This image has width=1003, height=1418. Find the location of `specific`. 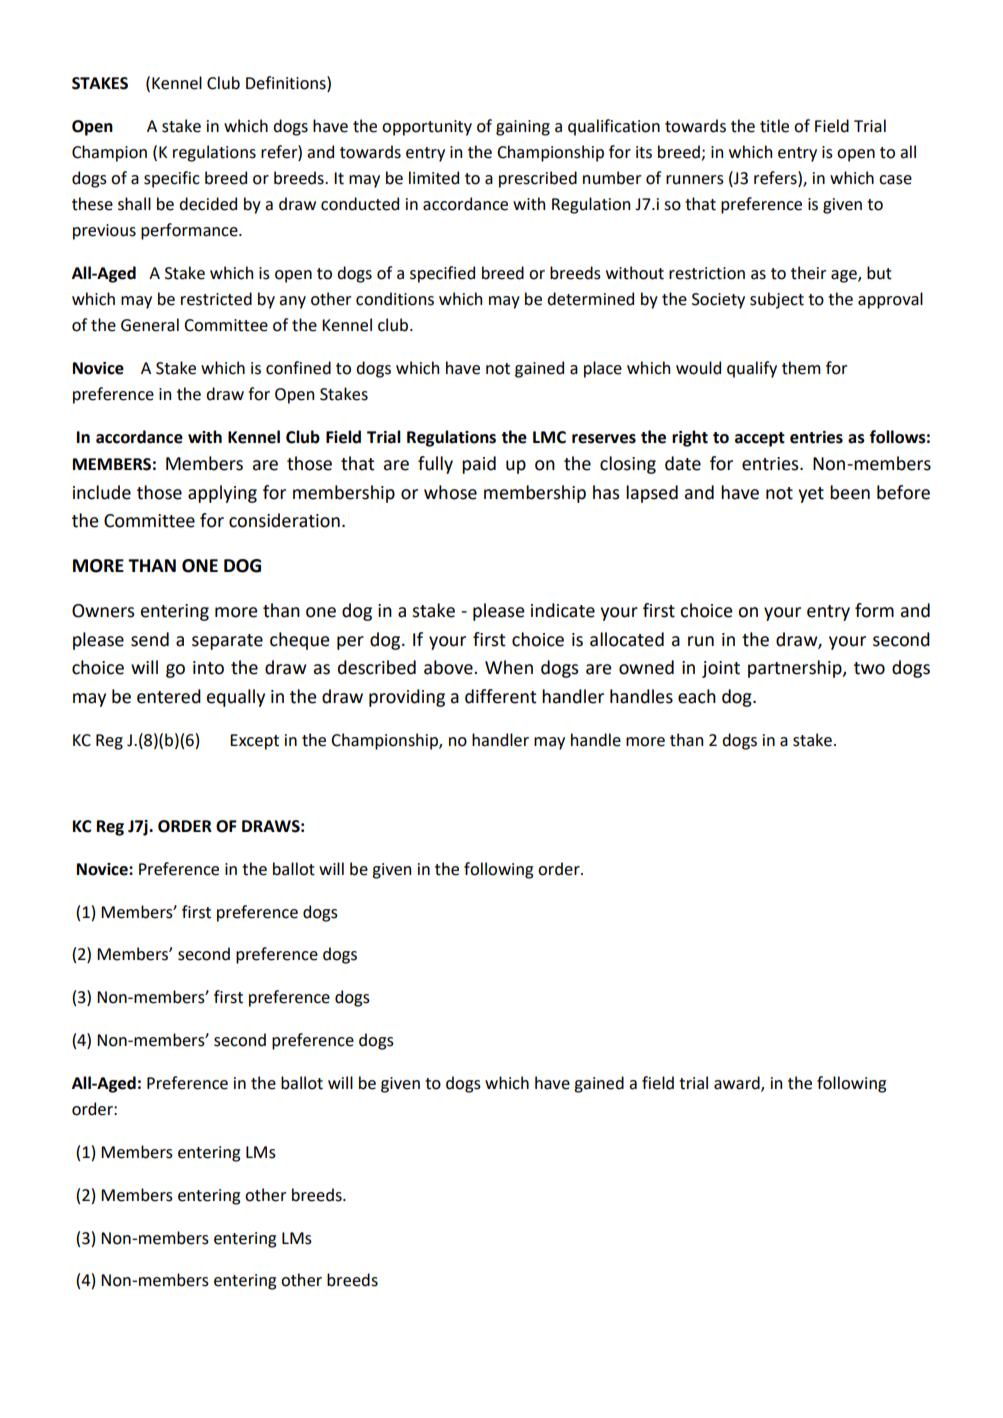

specific is located at coordinates (172, 179).
